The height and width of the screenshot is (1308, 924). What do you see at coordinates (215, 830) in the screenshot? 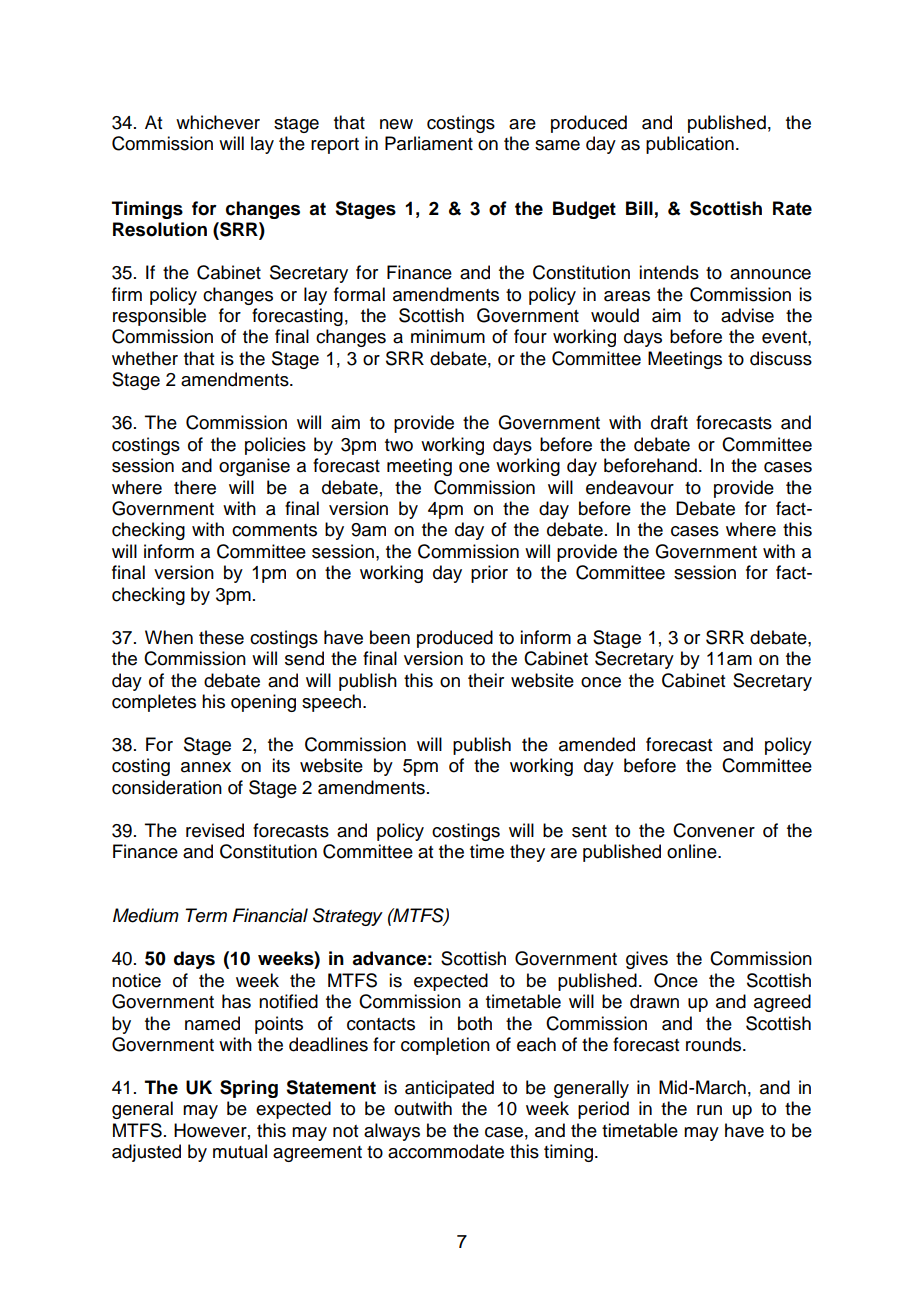
I see `revised` at bounding box center [215, 830].
